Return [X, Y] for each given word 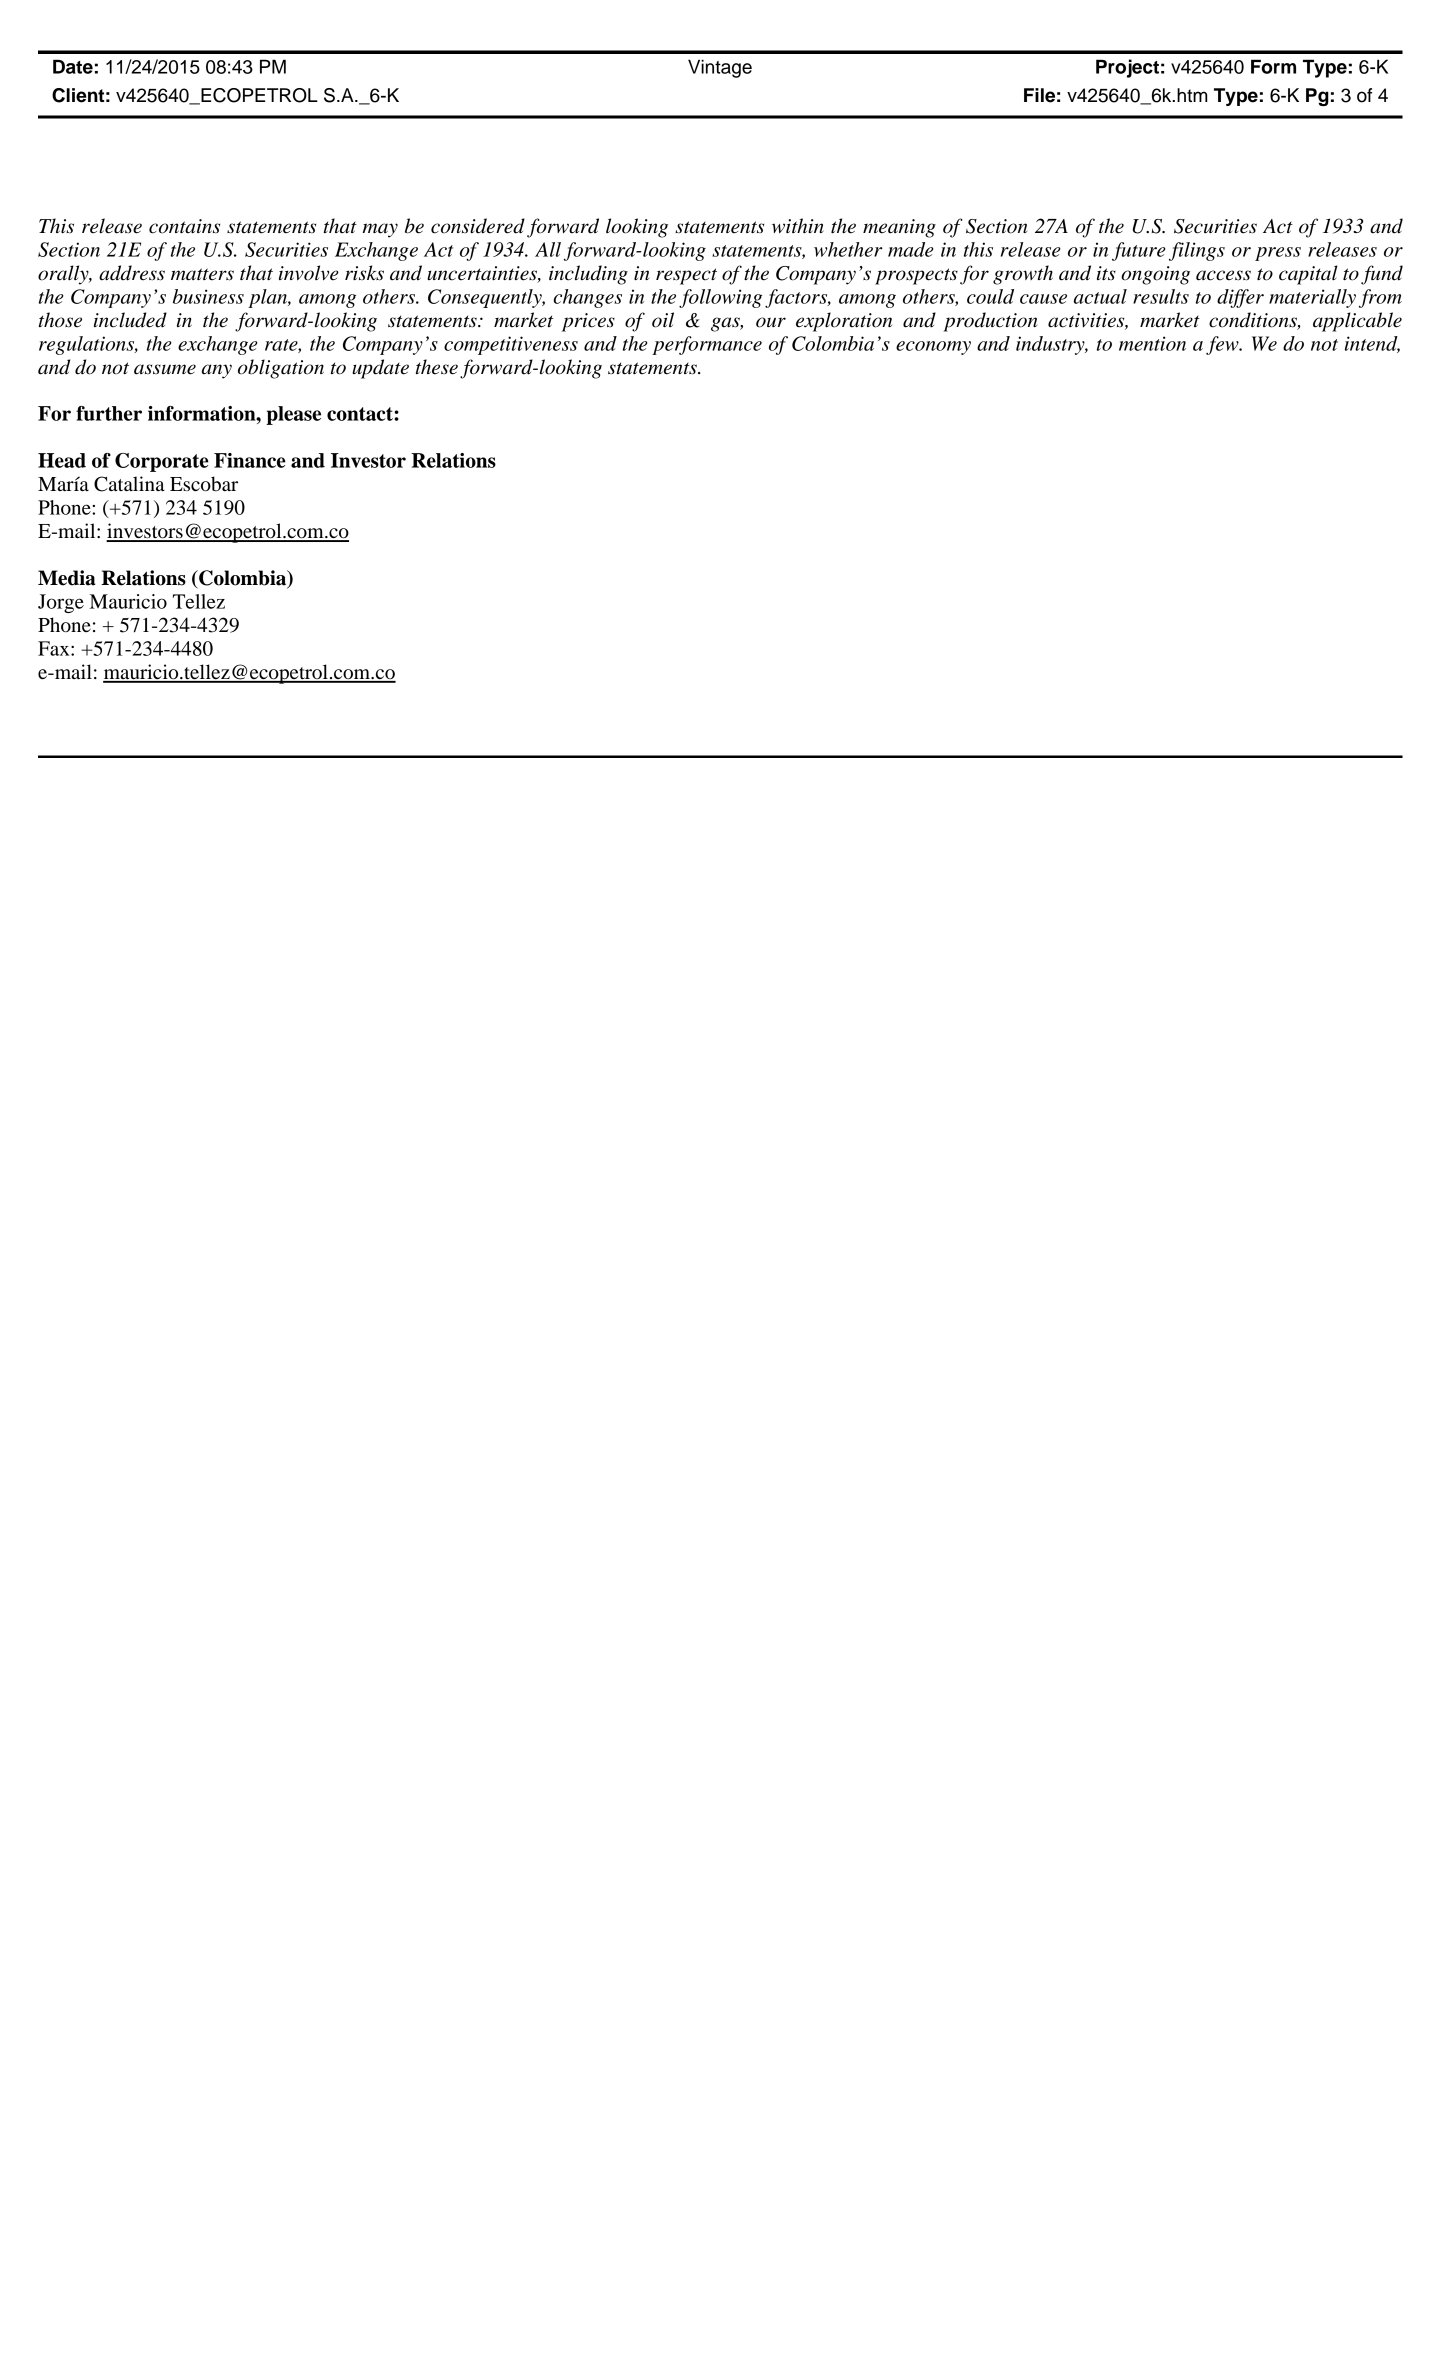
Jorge [61, 603]
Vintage [720, 68]
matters [202, 274]
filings [1197, 251]
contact [361, 414]
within [798, 226]
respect [686, 276]
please [293, 415]
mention [1152, 343]
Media [67, 578]
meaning [899, 228]
